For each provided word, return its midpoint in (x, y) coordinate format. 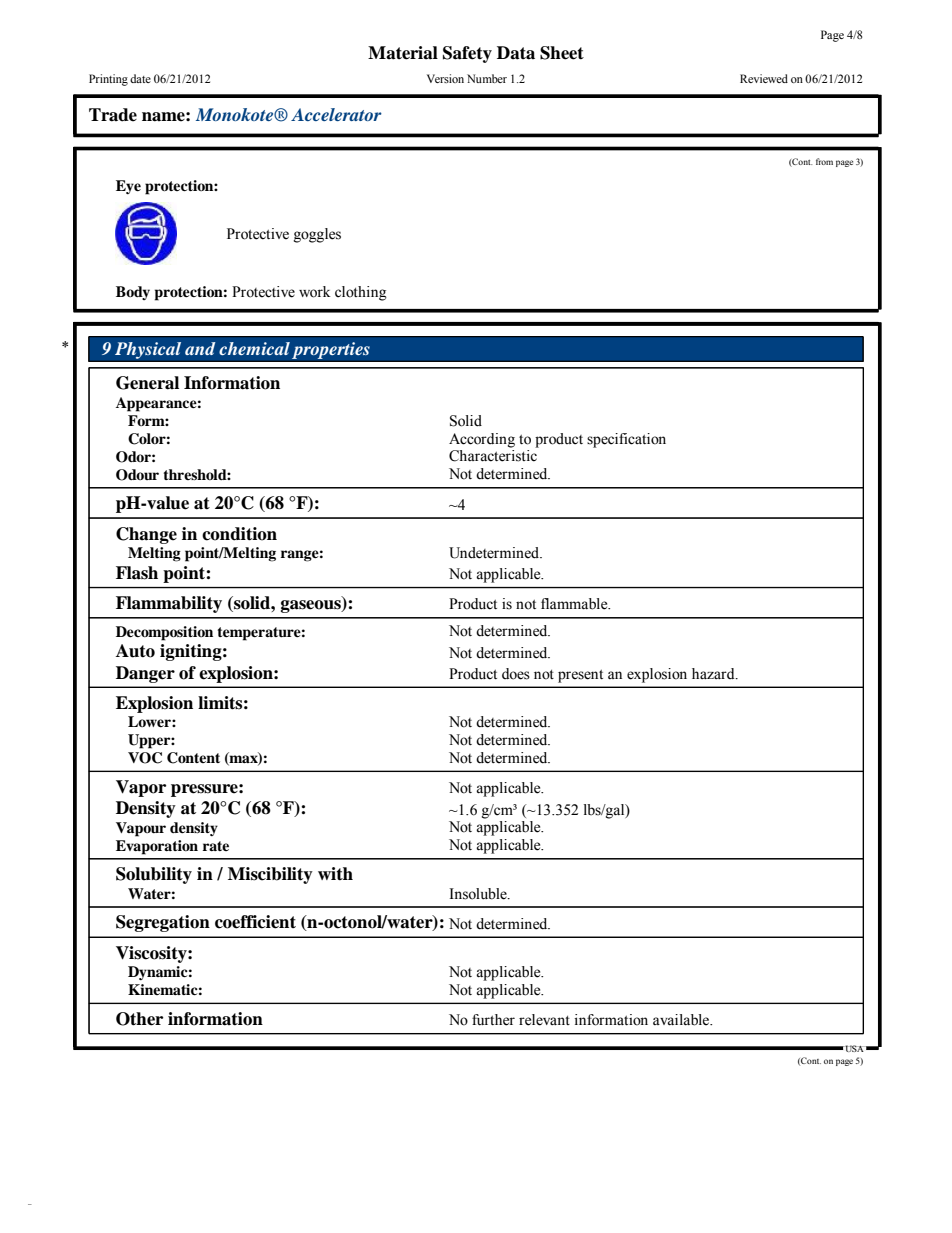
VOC (145, 758)
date (140, 78)
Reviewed (764, 78)
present (580, 676)
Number (487, 78)
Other (139, 1019)
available (682, 1020)
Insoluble (479, 894)
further (493, 1020)
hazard (714, 673)
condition (239, 534)
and (200, 348)
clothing (361, 293)
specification (626, 440)
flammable (575, 604)
